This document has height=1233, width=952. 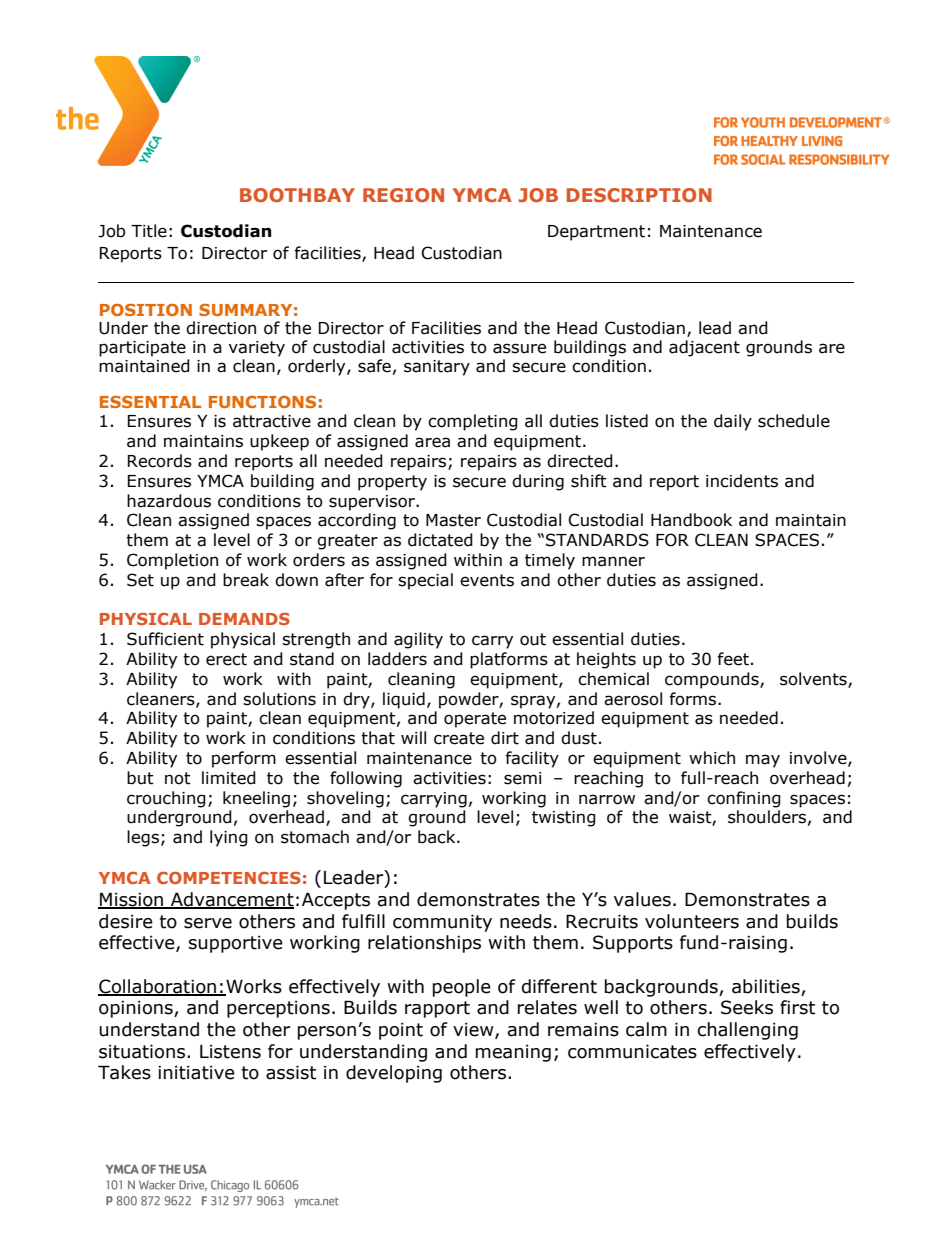 I want to click on view, so click(x=474, y=1031).
